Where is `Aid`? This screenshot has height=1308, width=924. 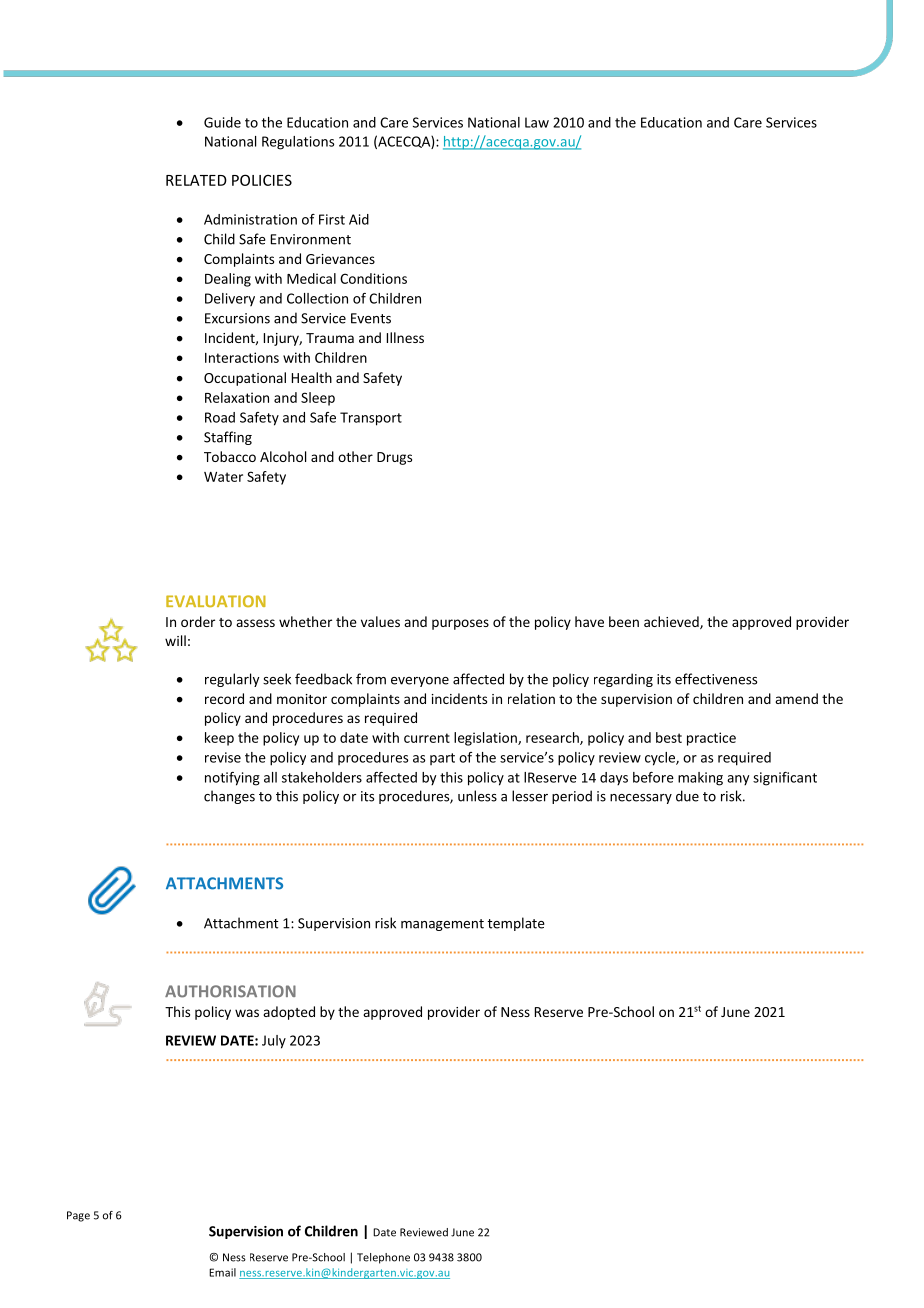 Aid is located at coordinates (359, 219).
